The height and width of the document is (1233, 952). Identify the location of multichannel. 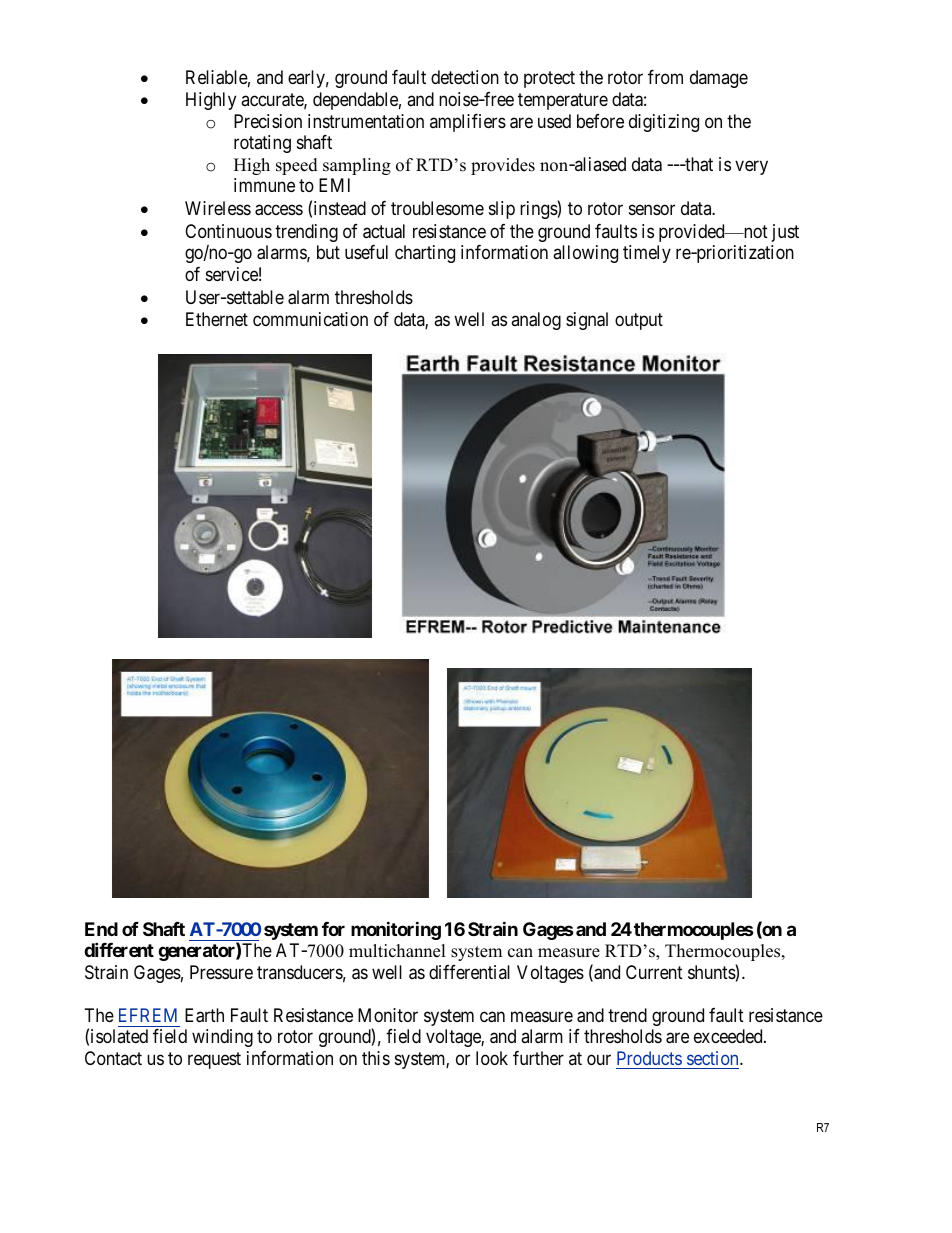
(397, 951).
